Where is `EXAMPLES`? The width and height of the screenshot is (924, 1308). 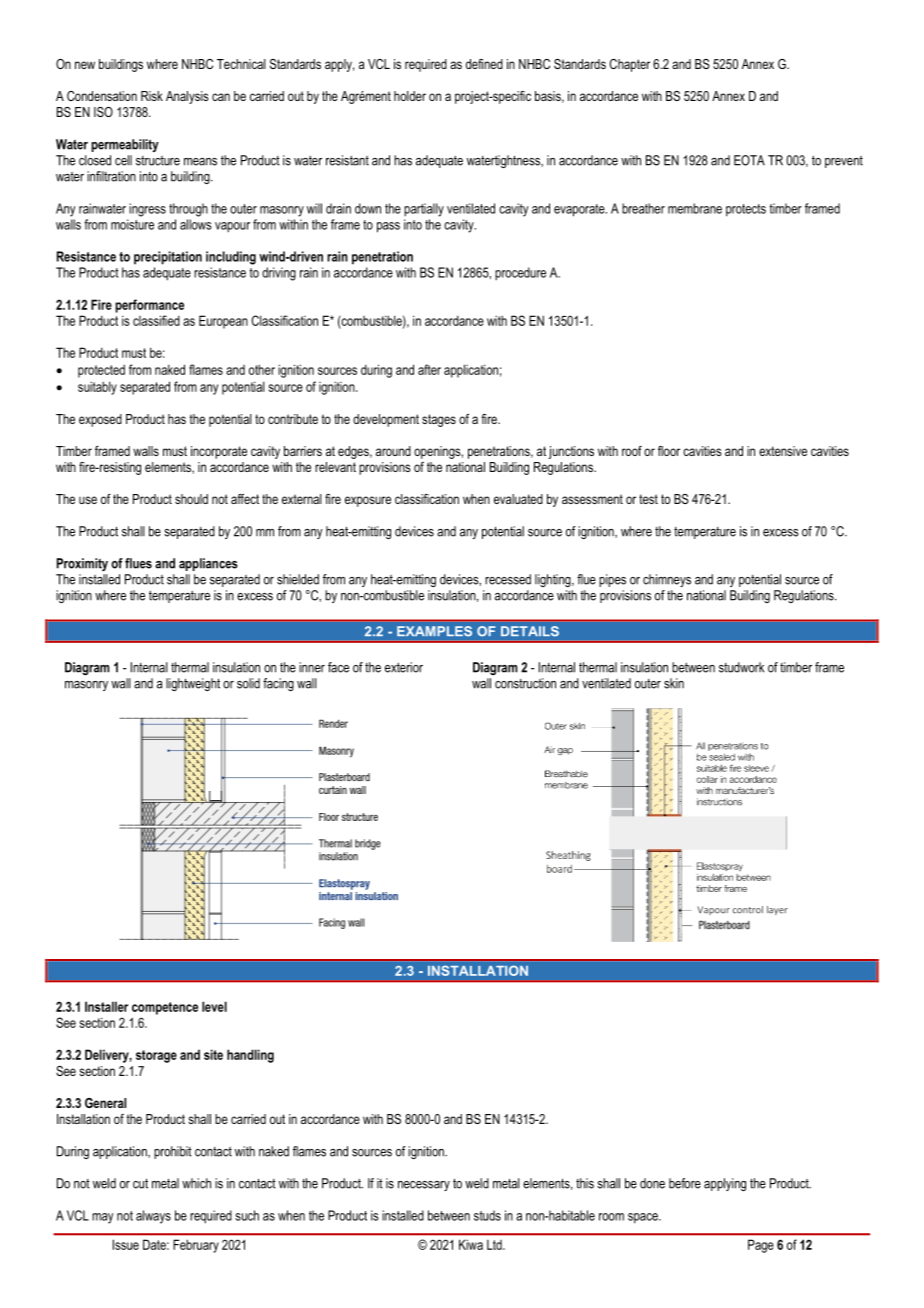
EXAMPLES is located at coordinates (434, 631).
